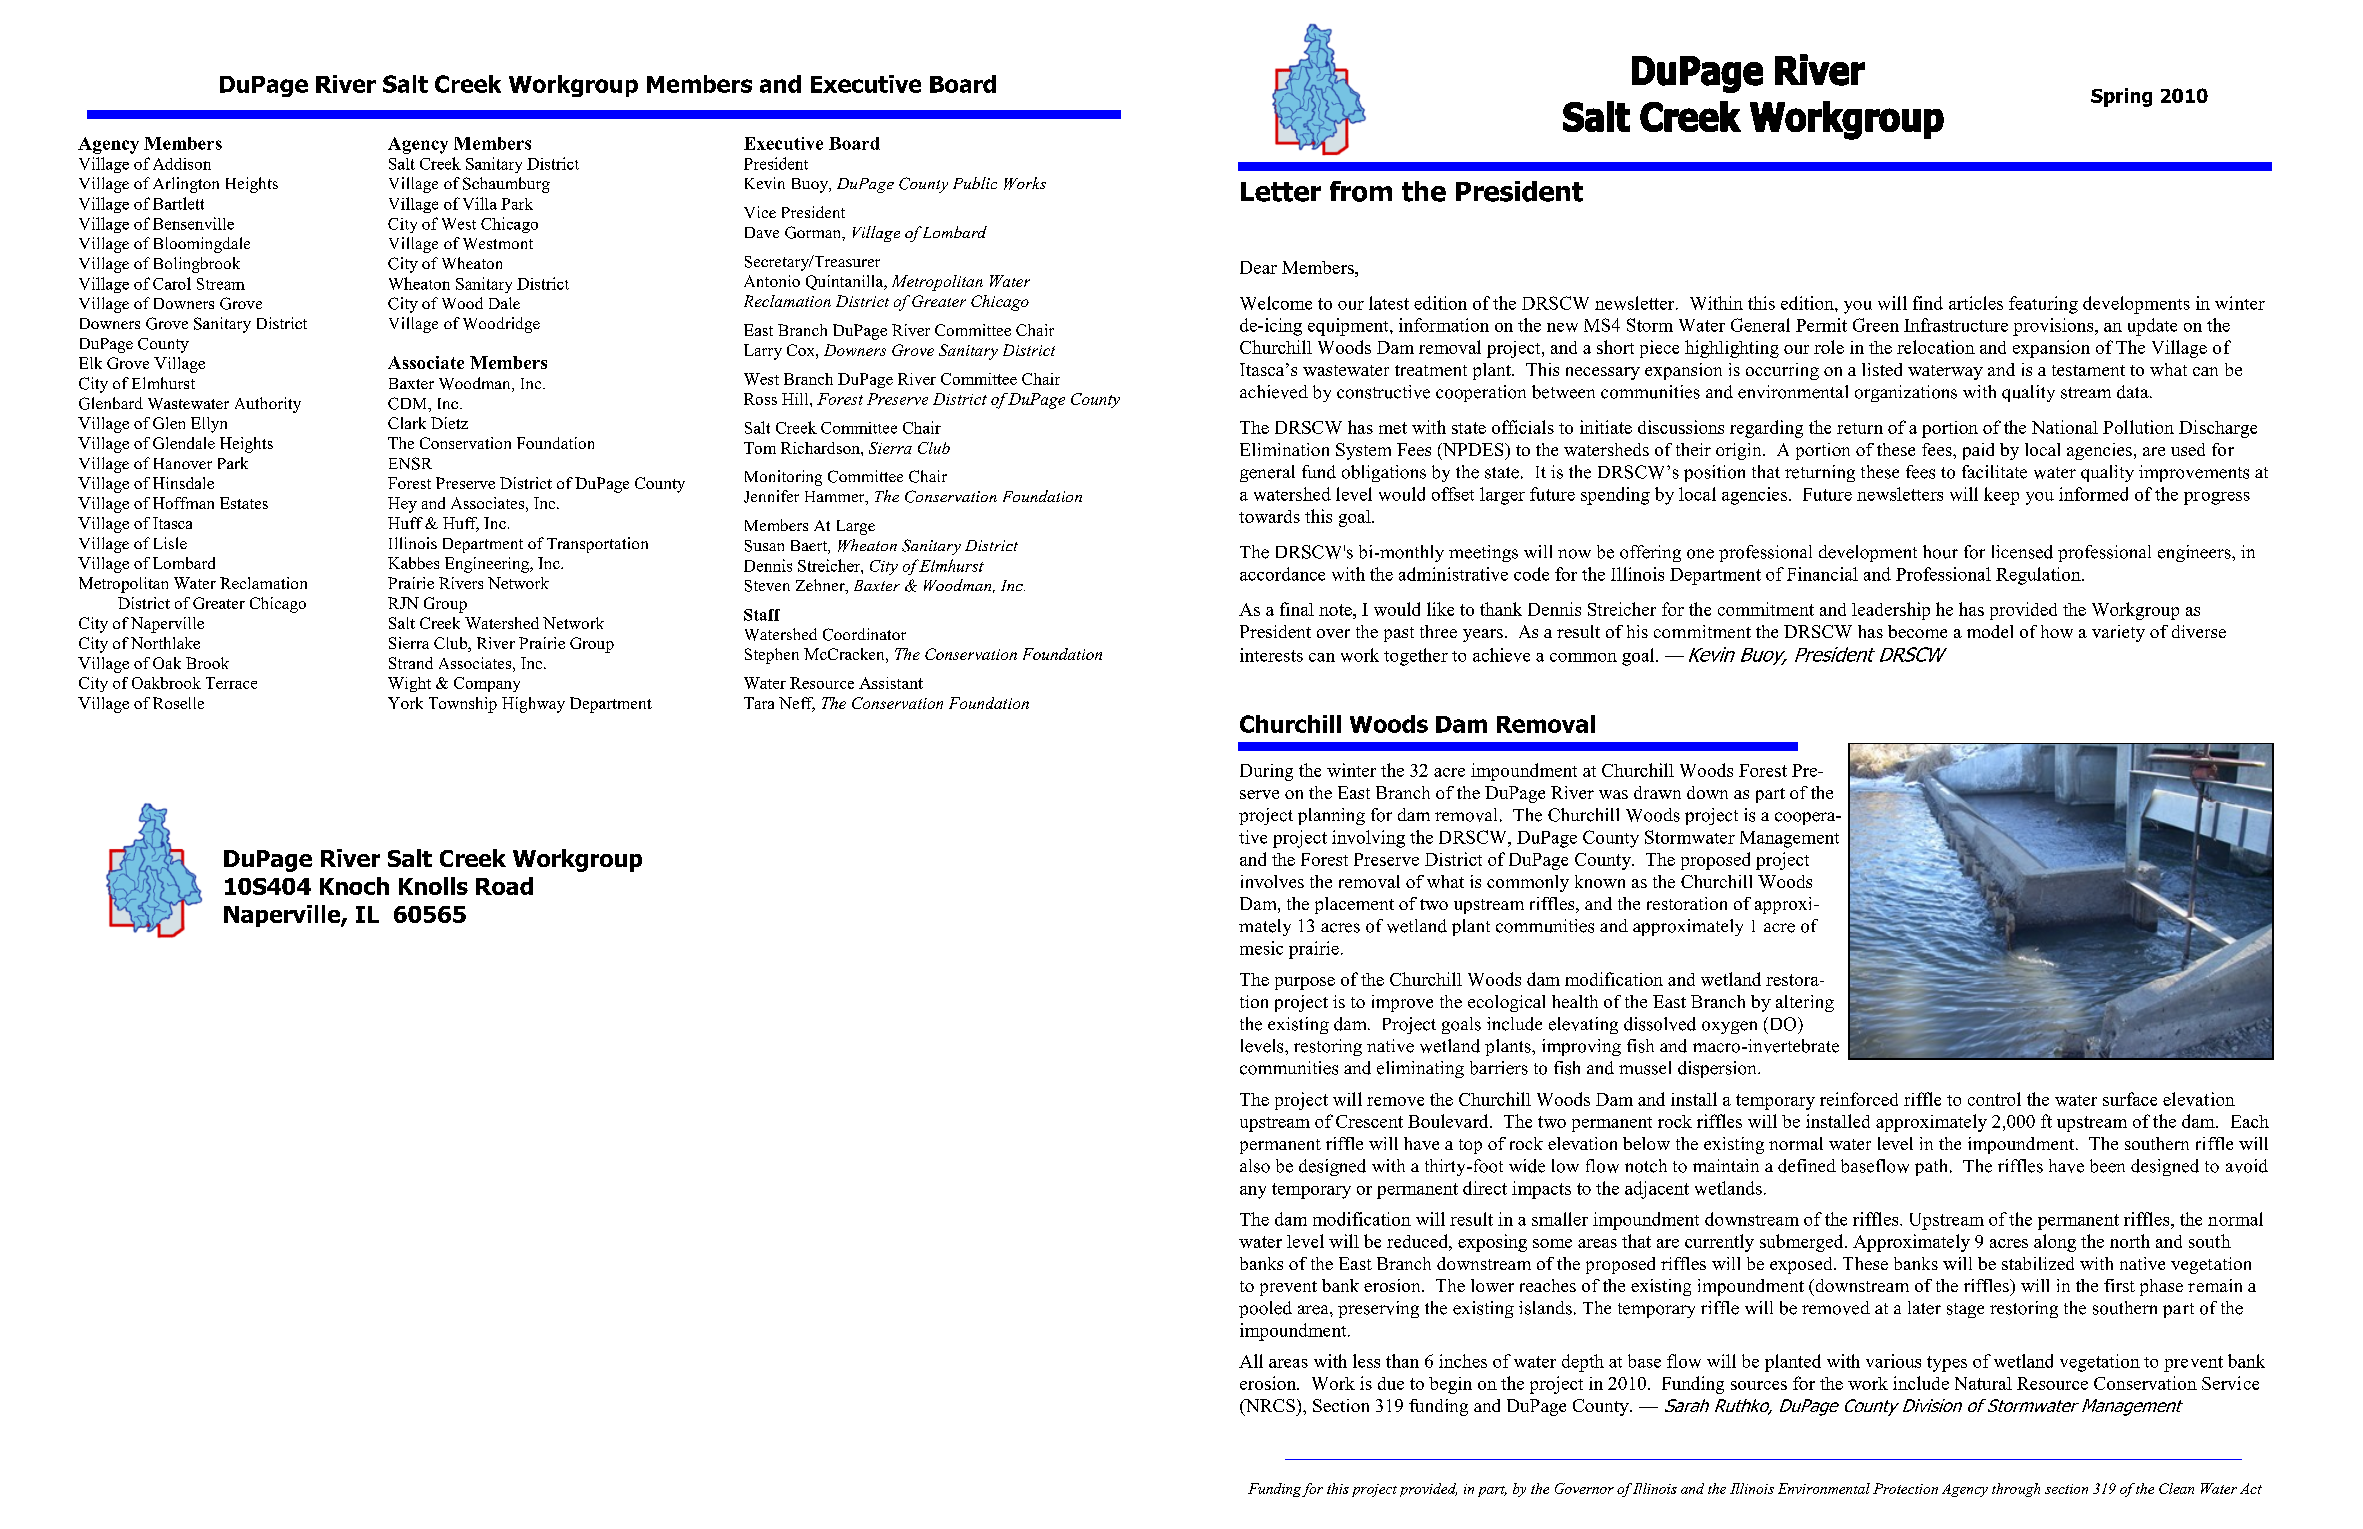 The height and width of the page is (1529, 2363). I want to click on through, so click(2016, 1490).
